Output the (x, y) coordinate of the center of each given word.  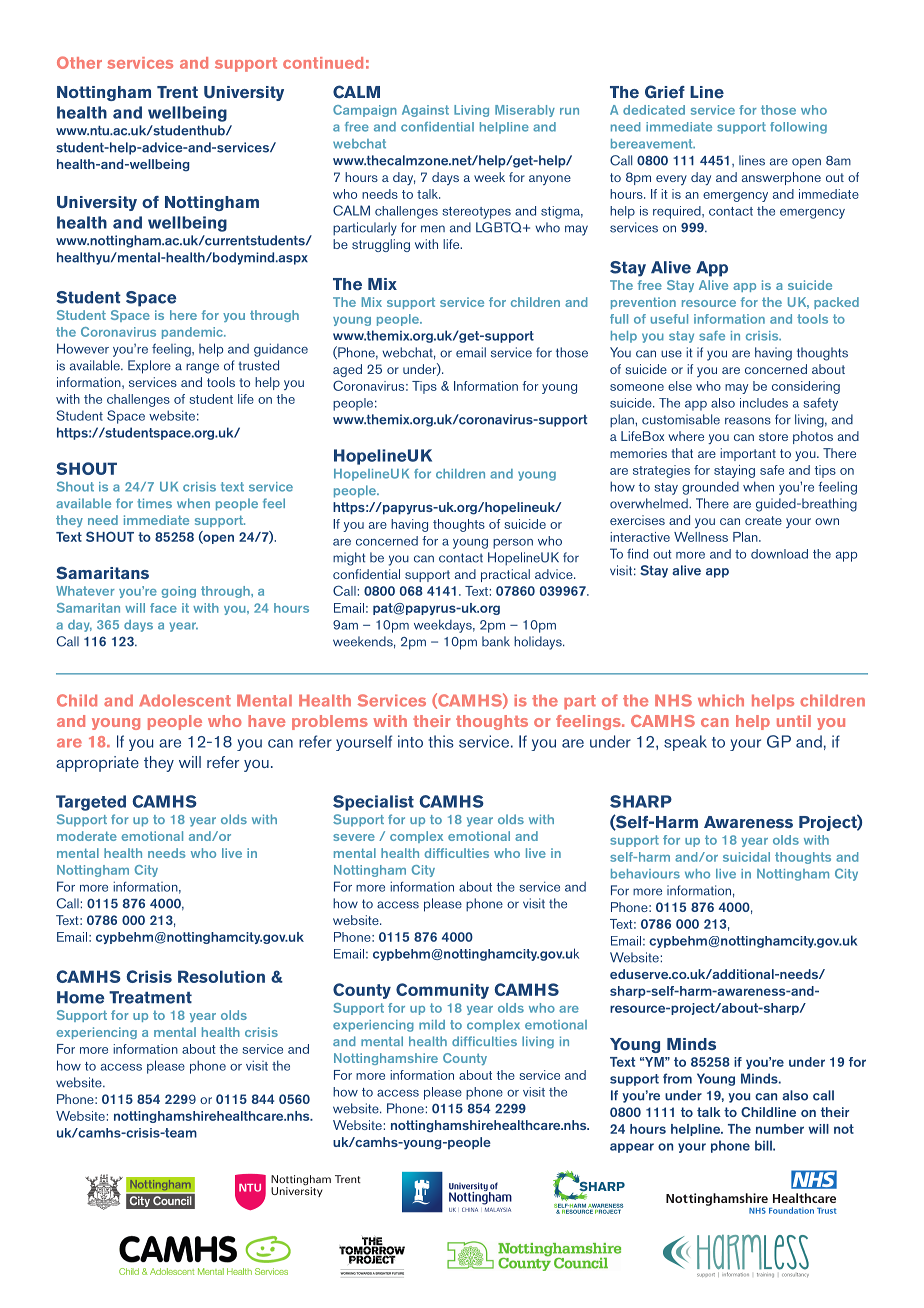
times (154, 503)
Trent (177, 92)
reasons (748, 421)
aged (347, 370)
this (441, 741)
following (798, 128)
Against (425, 111)
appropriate (97, 764)
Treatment (150, 997)
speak (685, 743)
